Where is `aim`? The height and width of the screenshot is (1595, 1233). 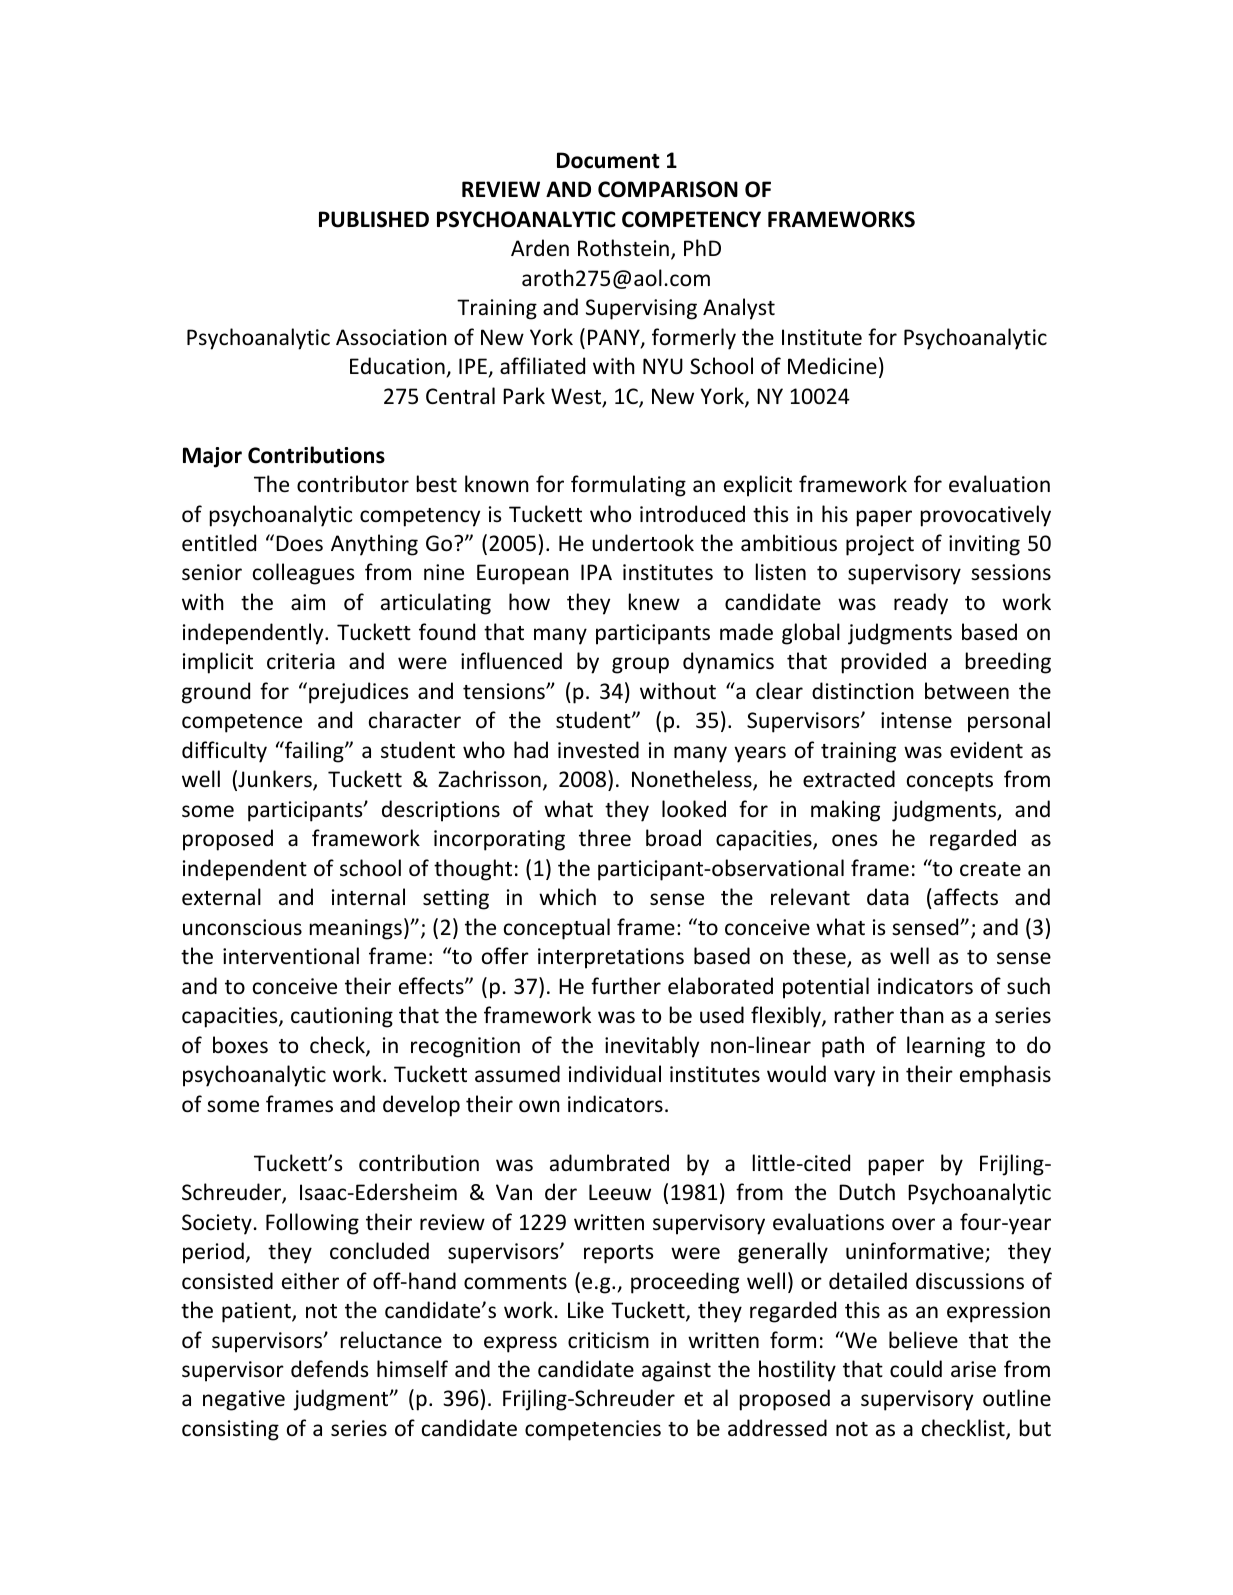
aim is located at coordinates (308, 602).
